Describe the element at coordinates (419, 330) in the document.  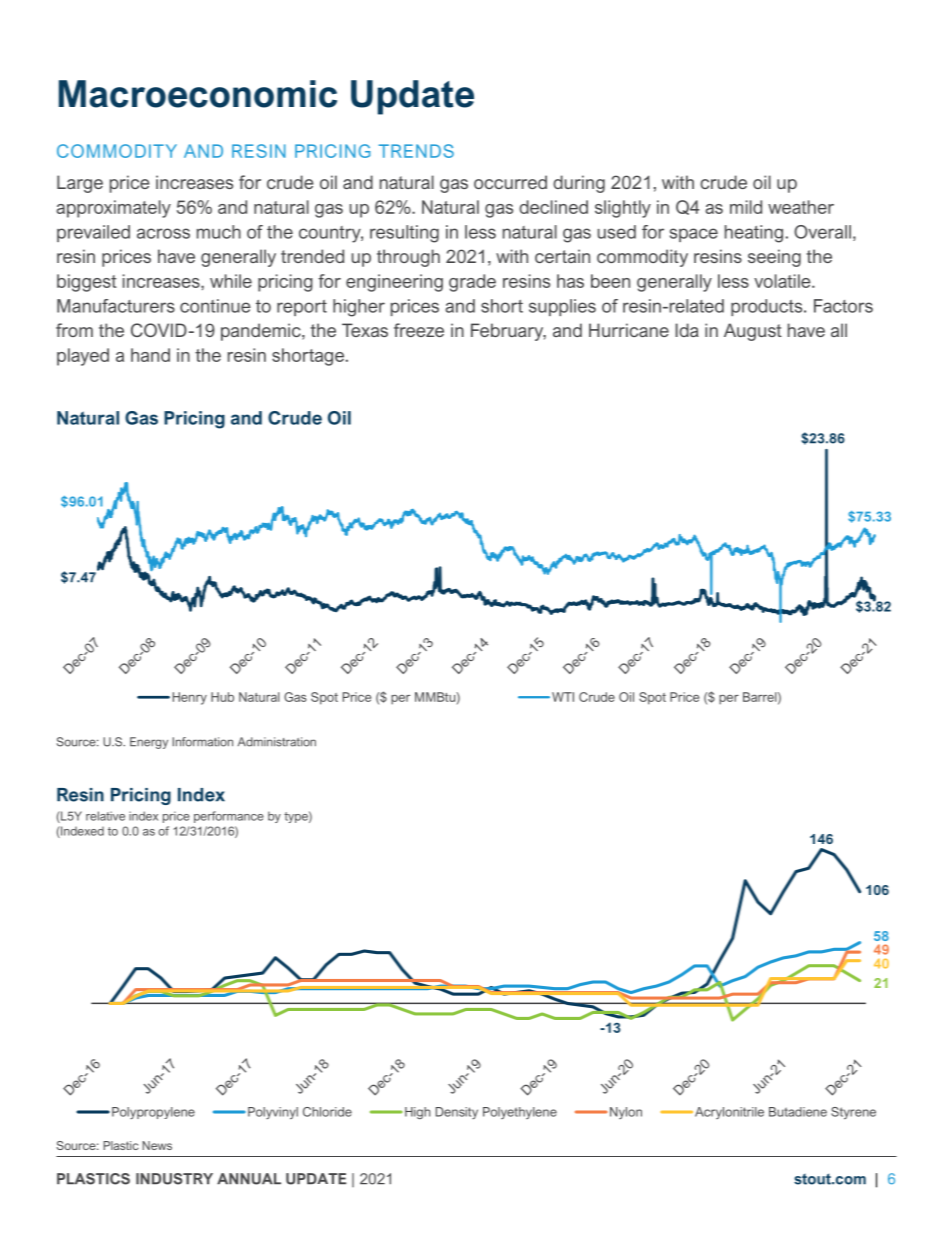
I see `freeze` at that location.
